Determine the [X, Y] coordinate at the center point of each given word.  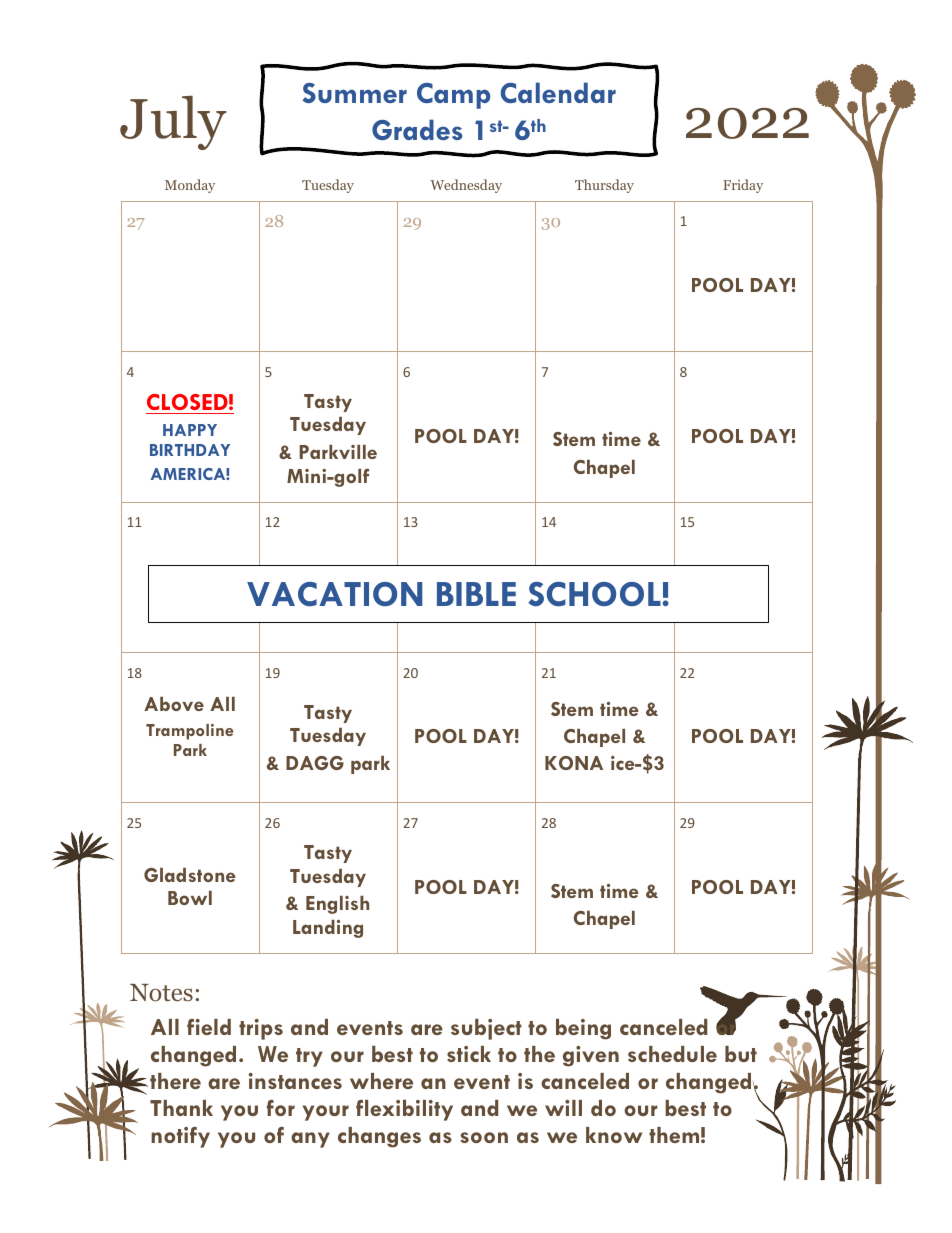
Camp [453, 96]
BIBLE [476, 594]
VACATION [334, 594]
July [173, 122]
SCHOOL [594, 594]
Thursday [604, 186]
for [281, 1108]
